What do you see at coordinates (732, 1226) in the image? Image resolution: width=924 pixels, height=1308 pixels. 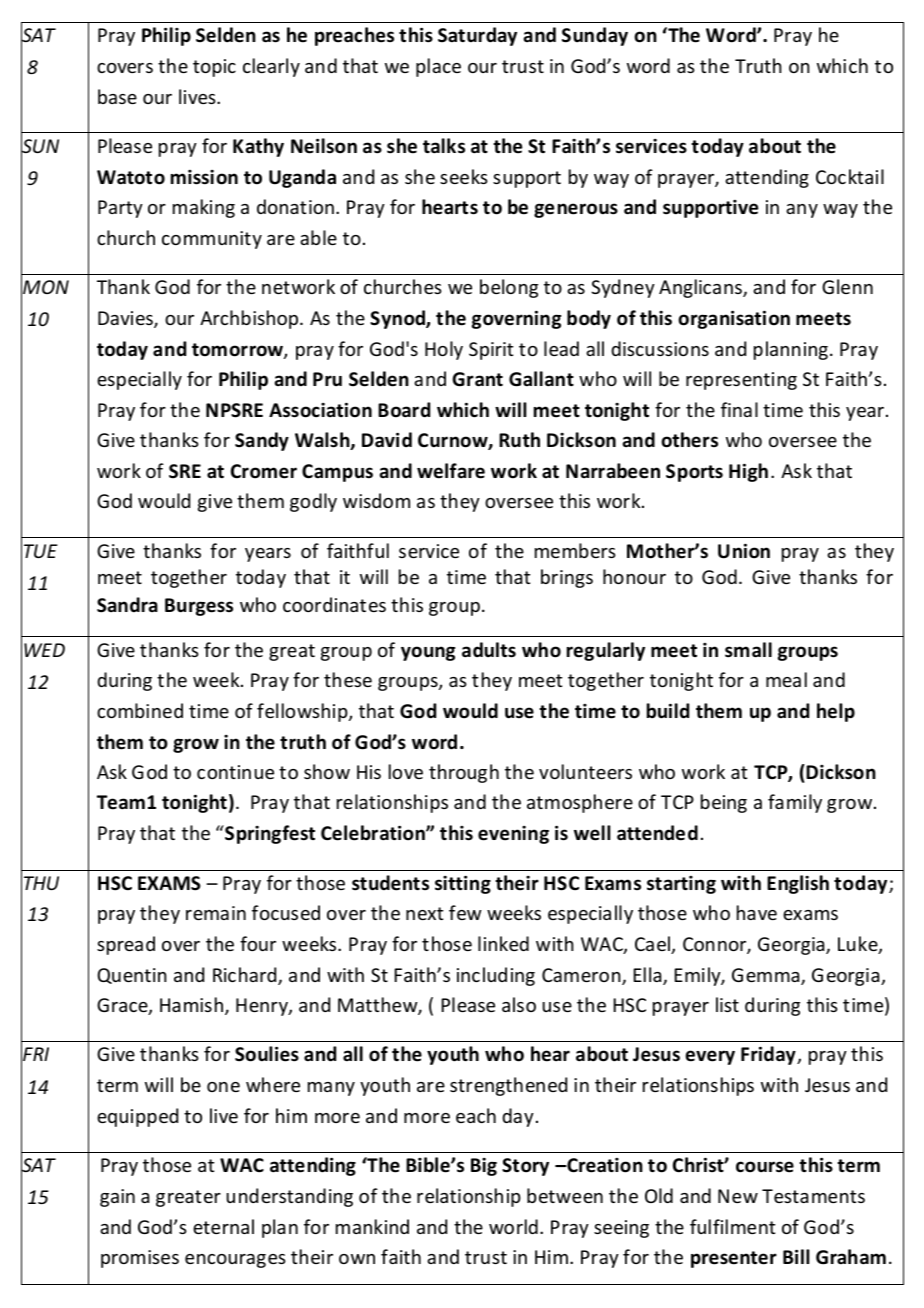 I see `fulfilment` at bounding box center [732, 1226].
